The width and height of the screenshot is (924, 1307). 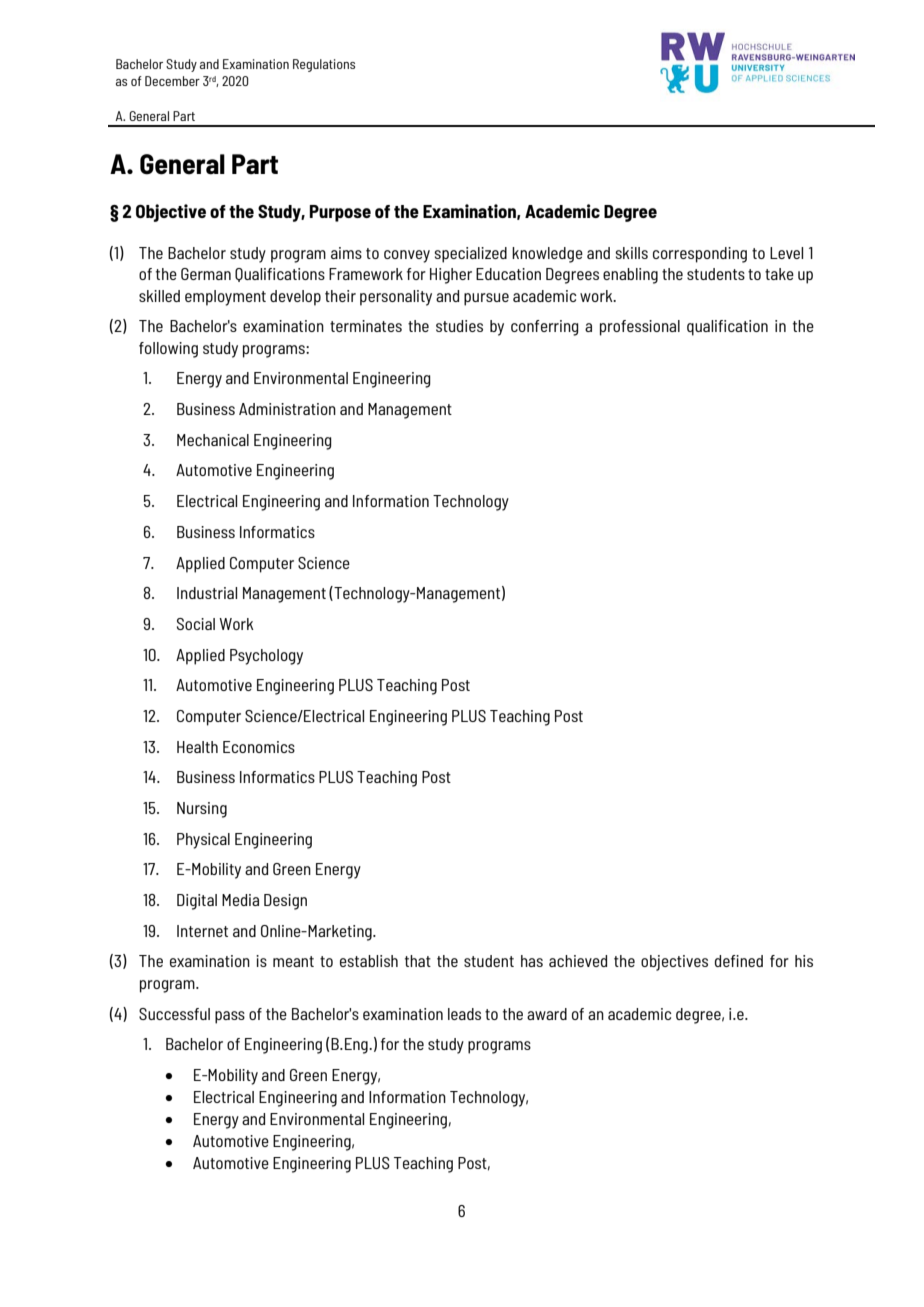 I want to click on corresponding, so click(x=700, y=255).
